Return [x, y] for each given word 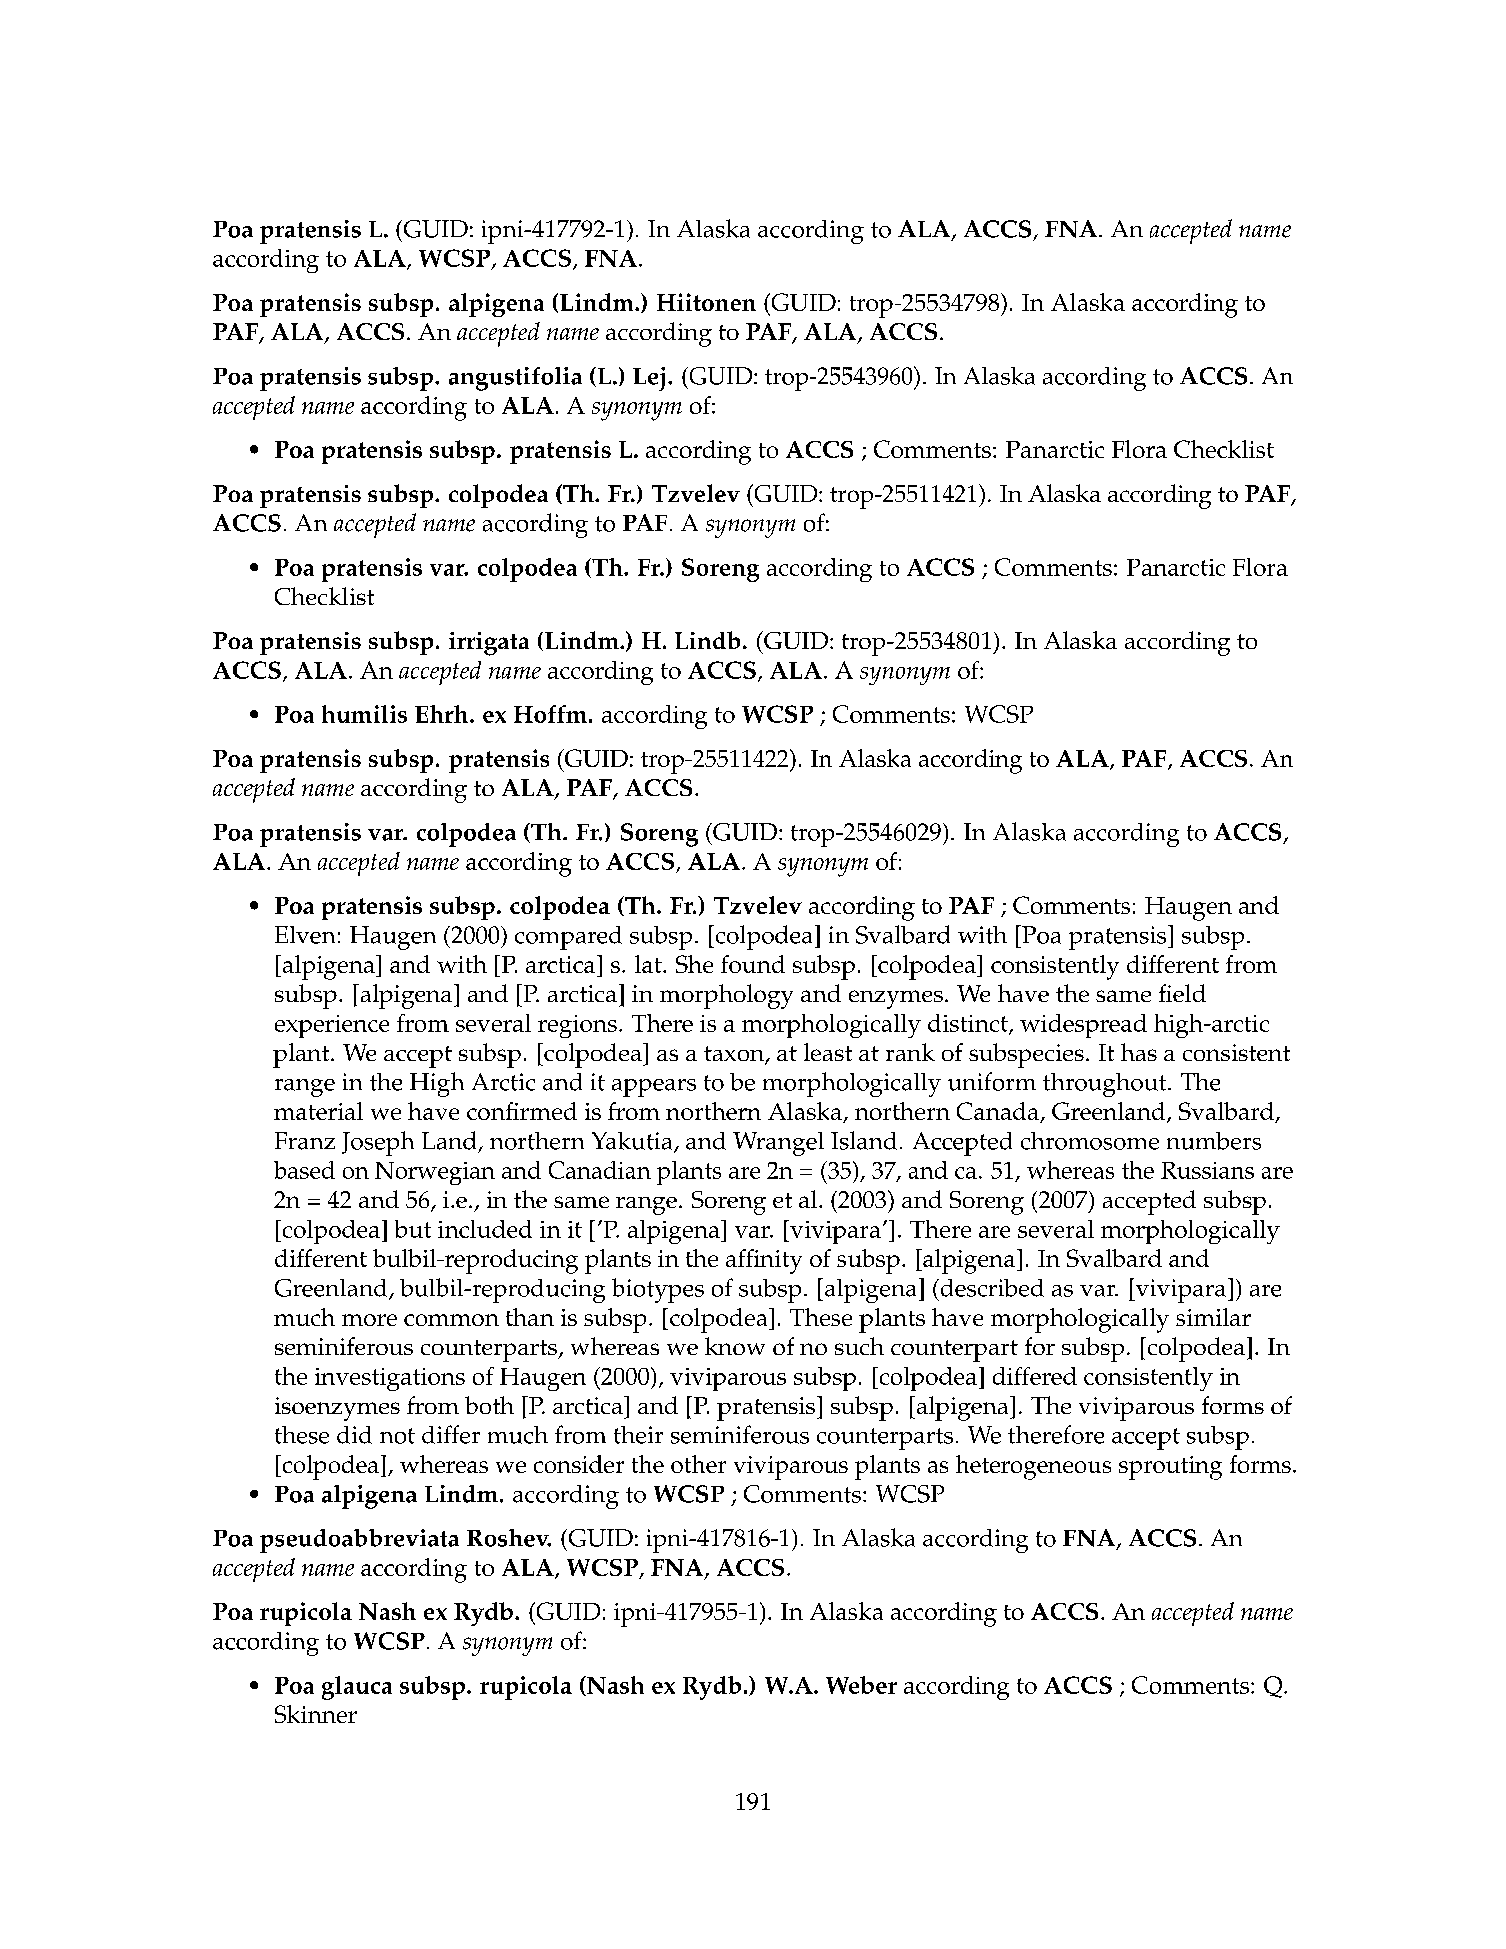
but [413, 1229]
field [1182, 993]
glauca [357, 1688]
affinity [764, 1261]
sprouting [1170, 1468]
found [753, 964]
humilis [364, 714]
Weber [861, 1685]
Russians [1207, 1170]
